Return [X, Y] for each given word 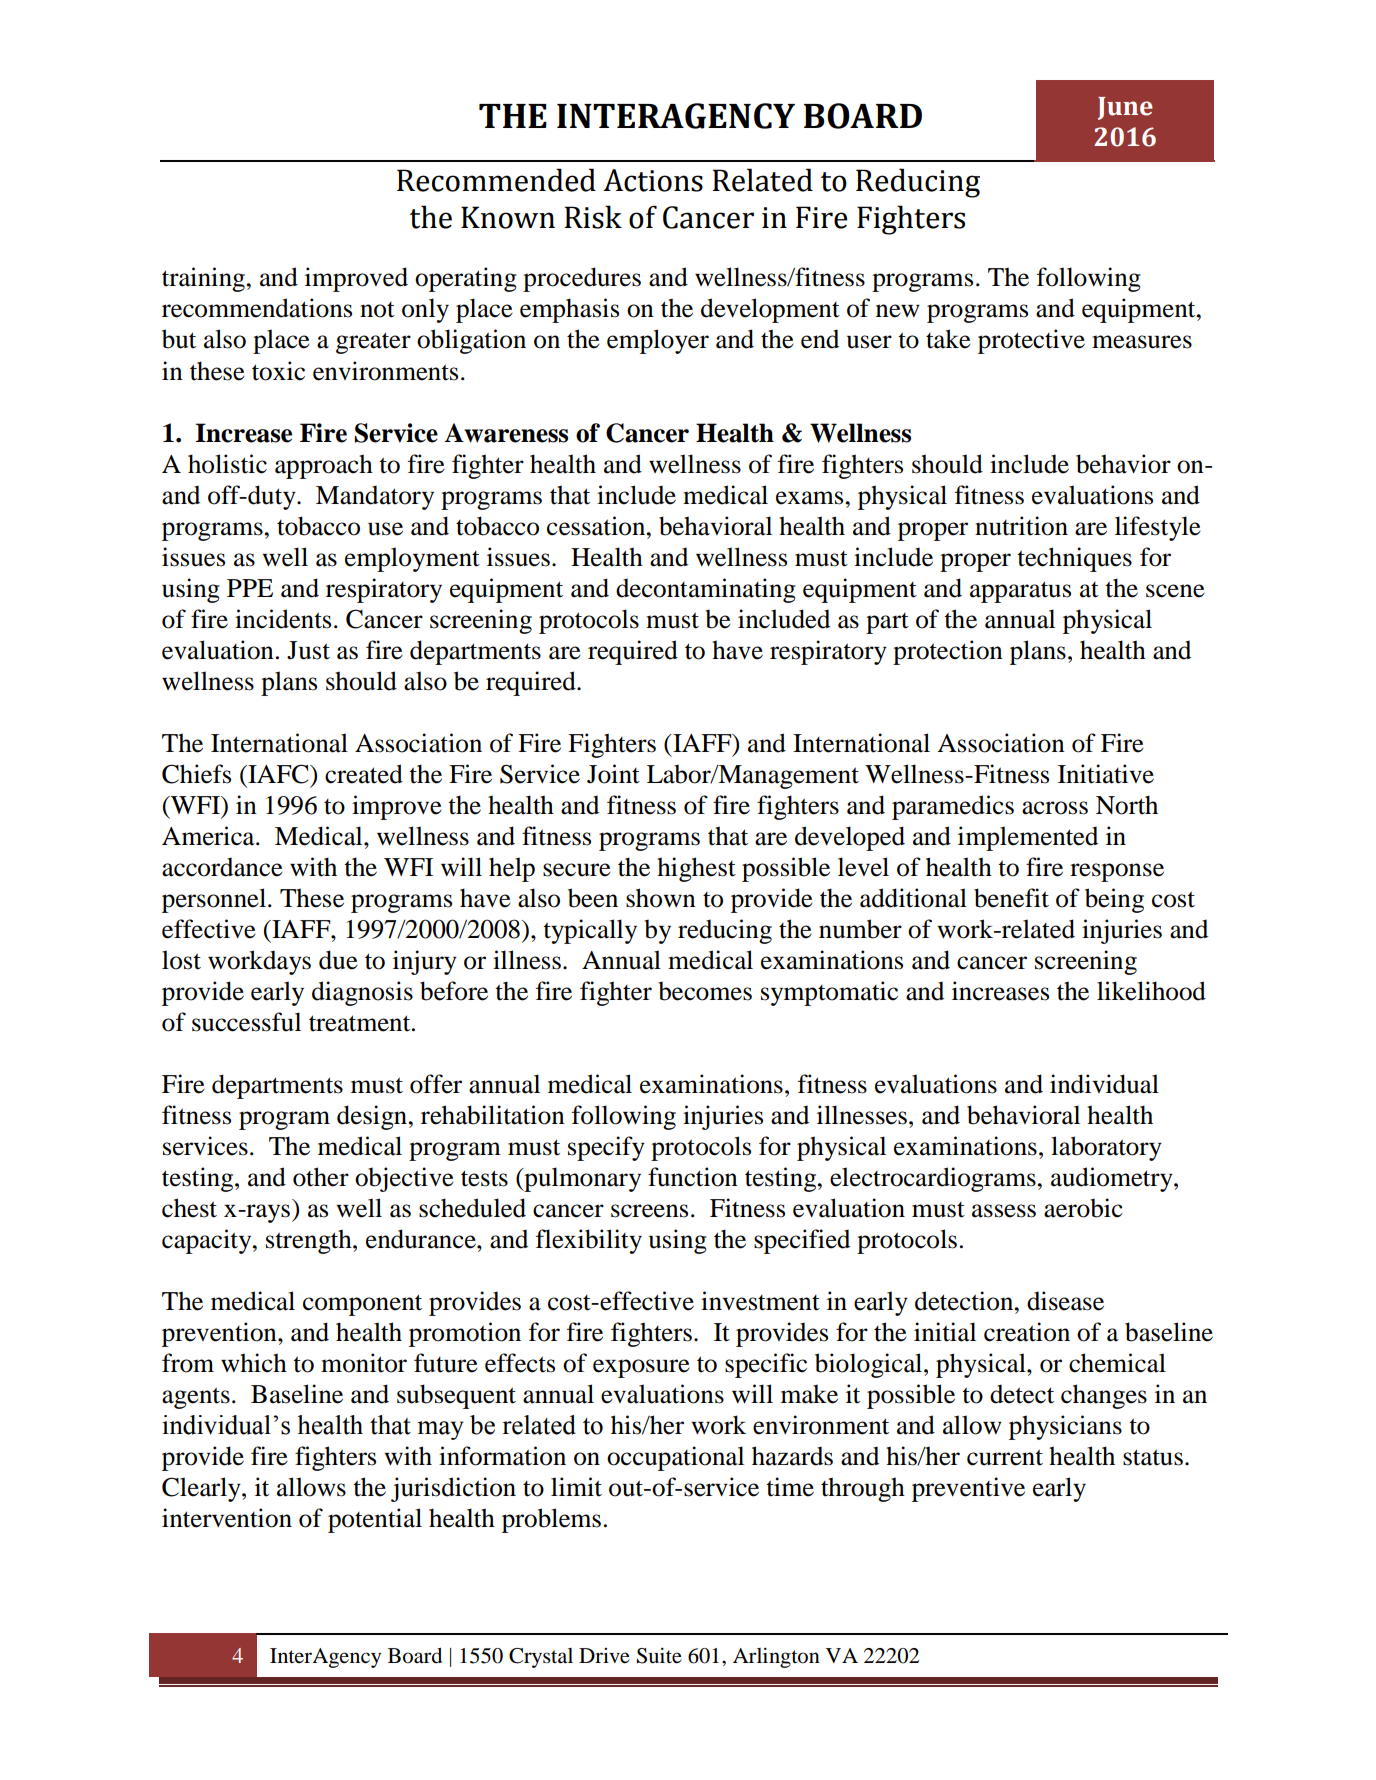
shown [661, 898]
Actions [653, 180]
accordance [222, 867]
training [203, 279]
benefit [1011, 898]
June [1125, 108]
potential [375, 1520]
